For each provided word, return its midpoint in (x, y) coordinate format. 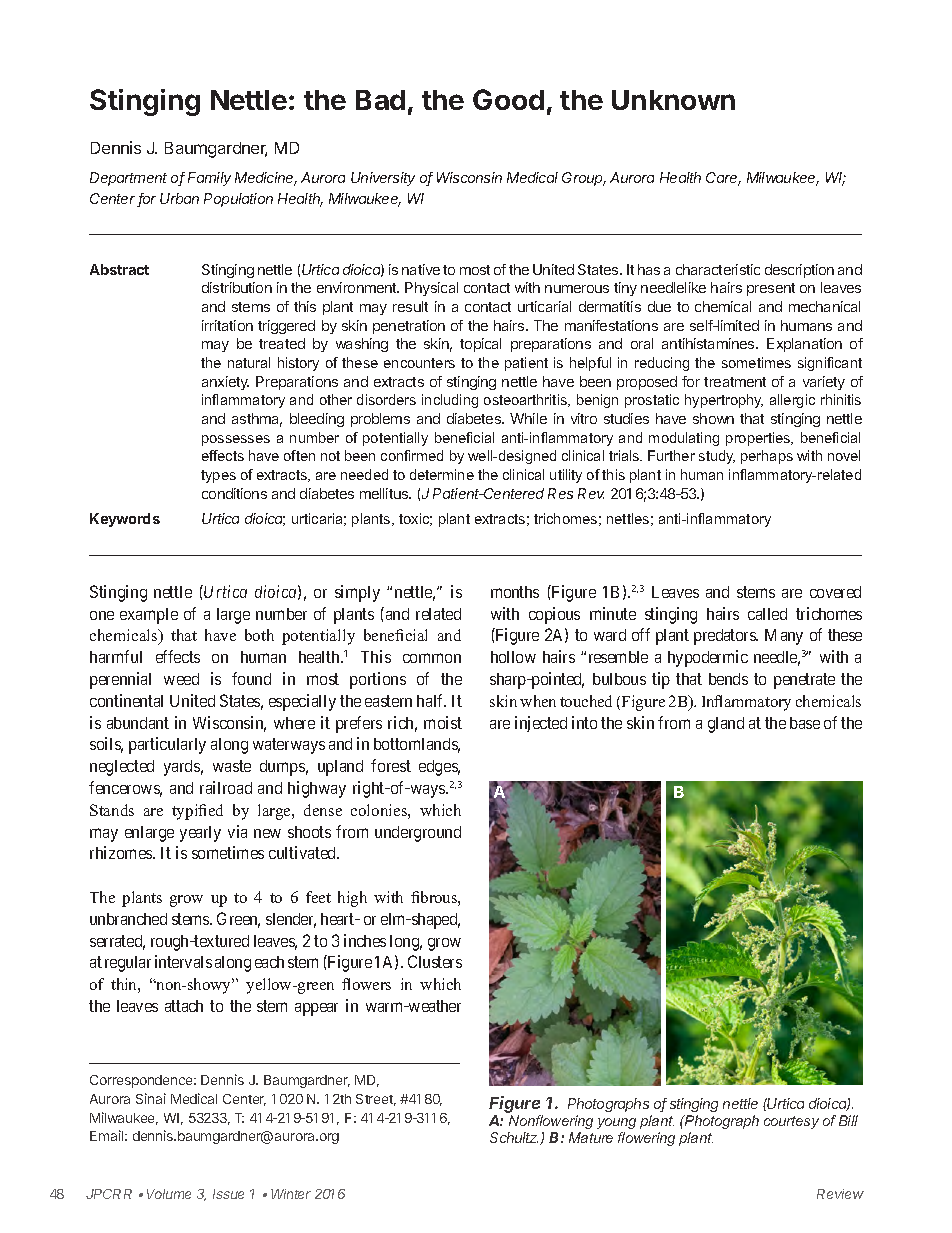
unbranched (128, 919)
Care (723, 179)
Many (784, 637)
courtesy (791, 1122)
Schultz (515, 1138)
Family (209, 179)
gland (726, 725)
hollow (513, 657)
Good (508, 99)
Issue (228, 1194)
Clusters (435, 961)
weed (181, 679)
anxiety (225, 383)
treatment (735, 382)
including (450, 401)
